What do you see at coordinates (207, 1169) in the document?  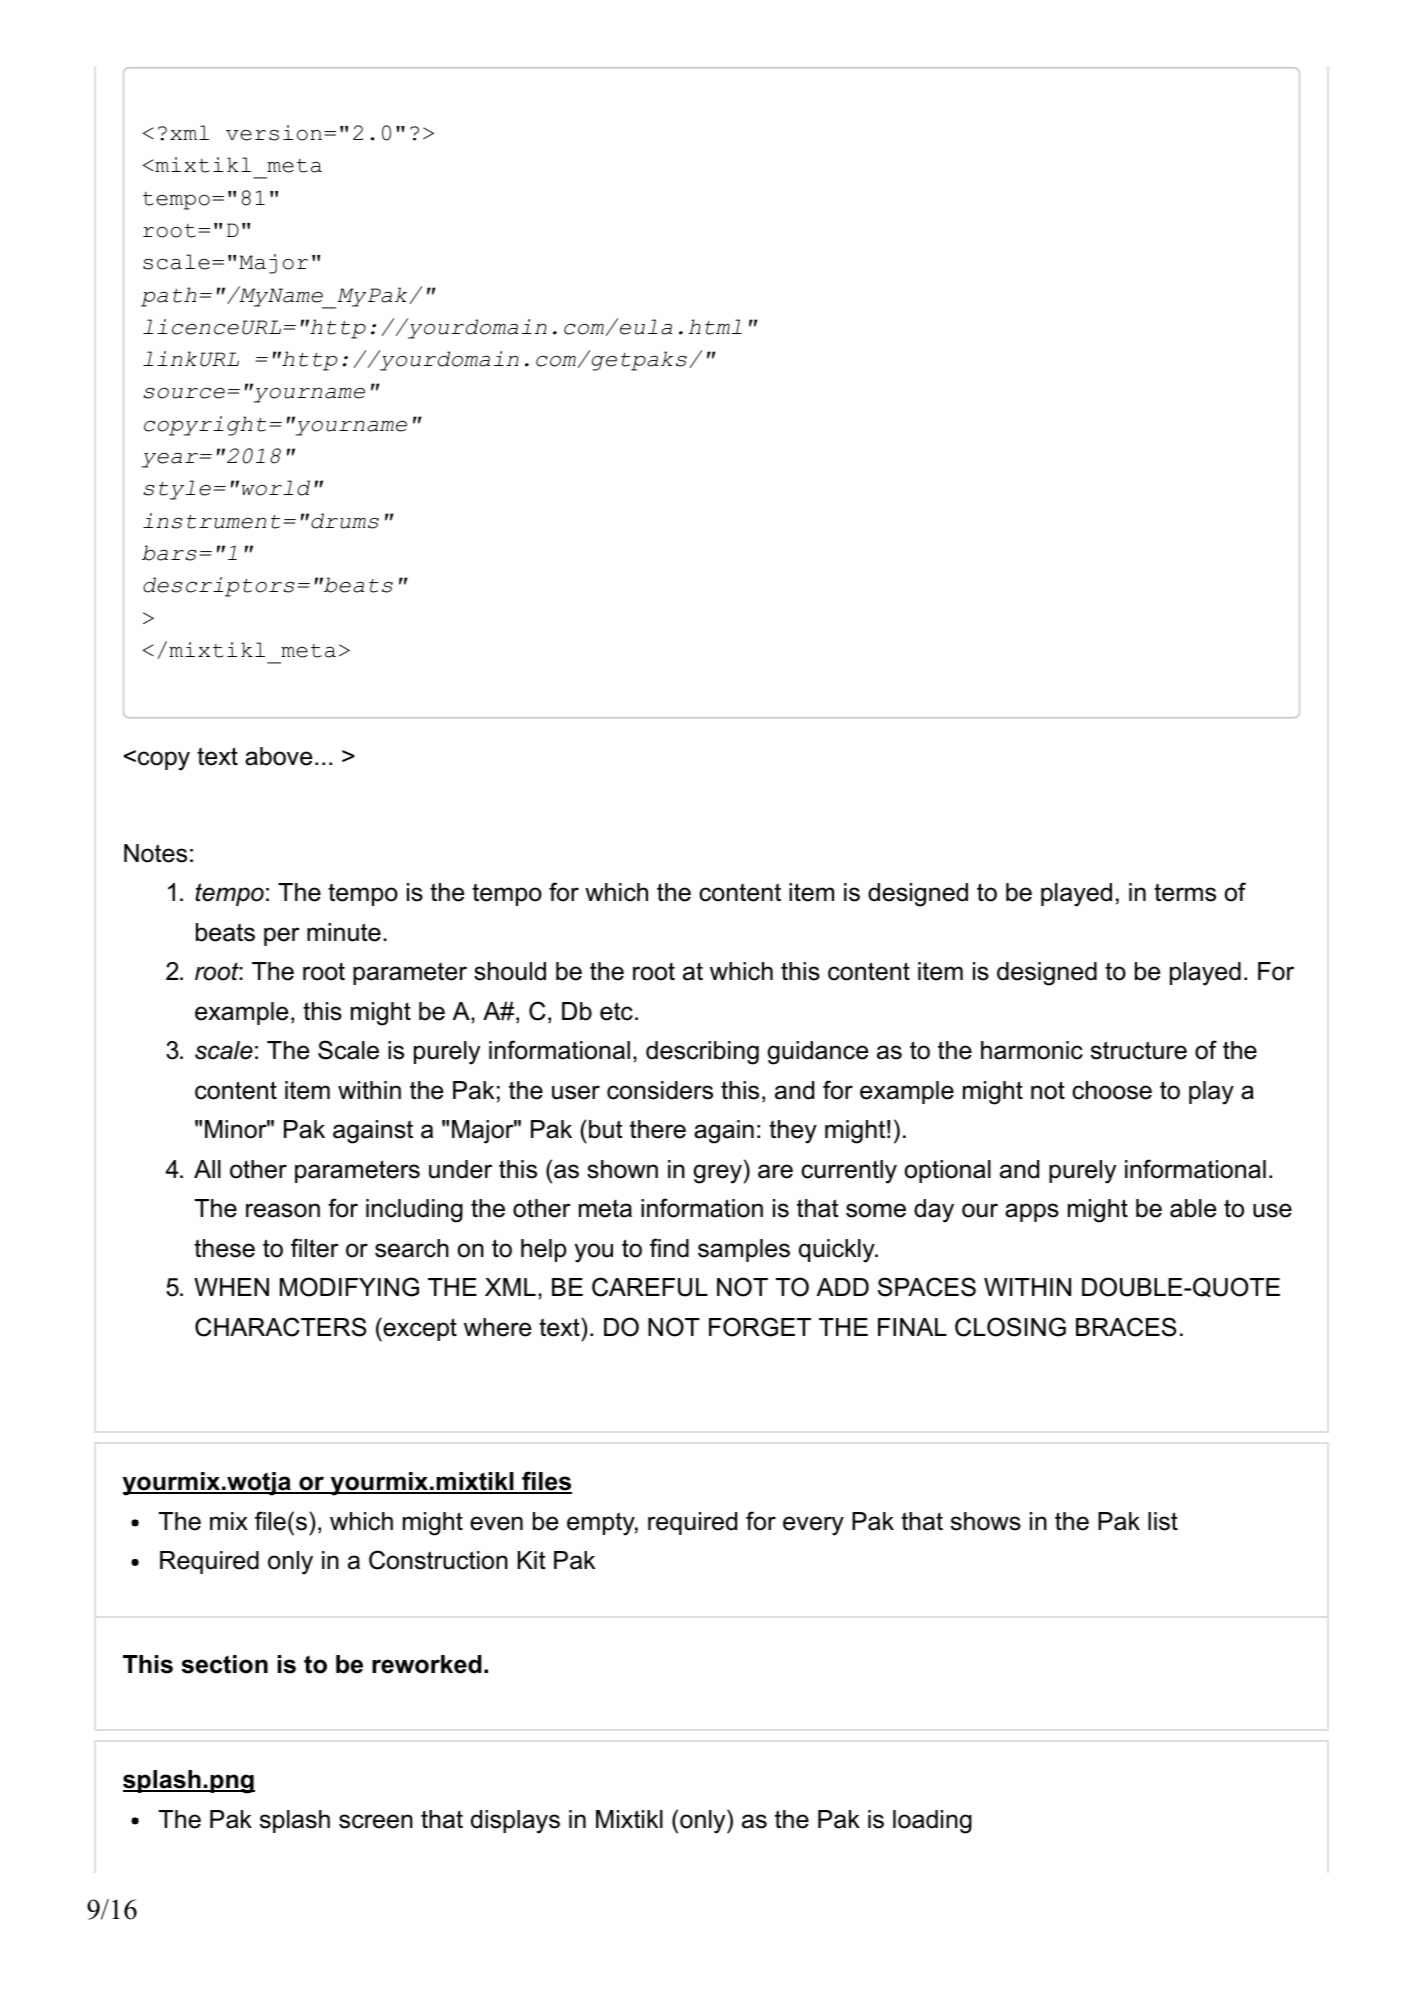 I see `All` at bounding box center [207, 1169].
